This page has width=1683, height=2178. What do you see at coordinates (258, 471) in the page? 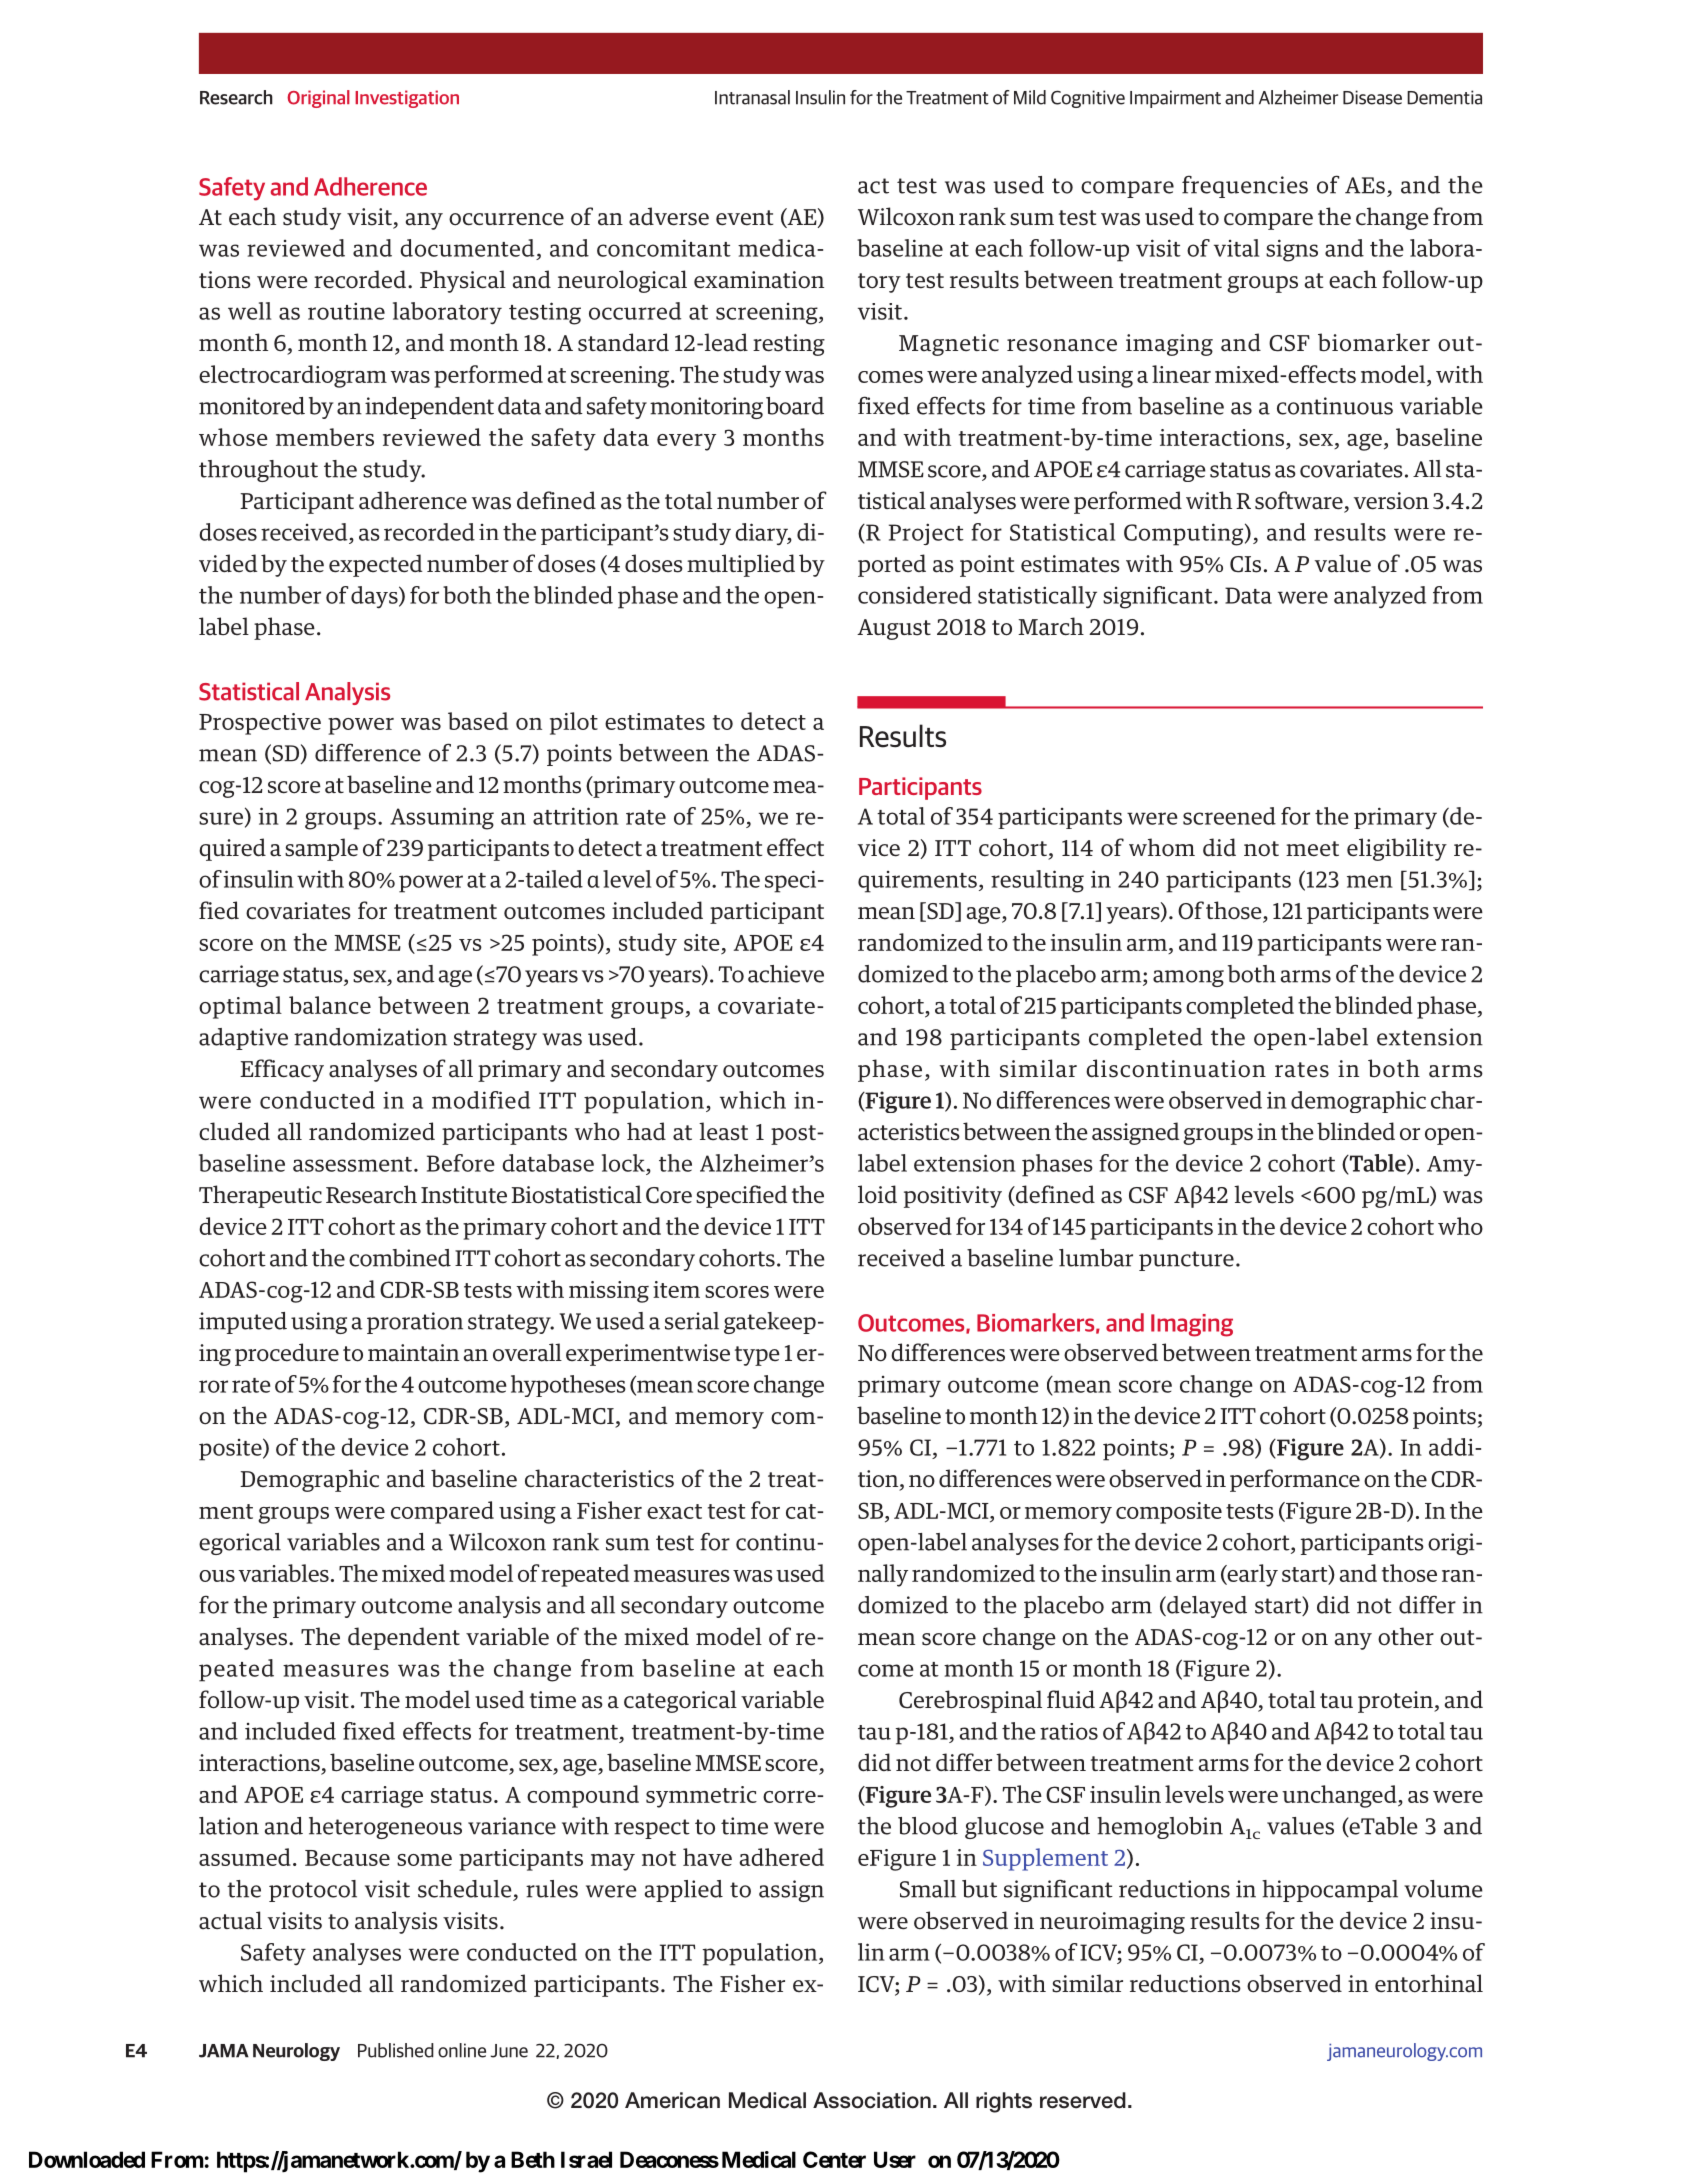
I see `throughout` at bounding box center [258, 471].
